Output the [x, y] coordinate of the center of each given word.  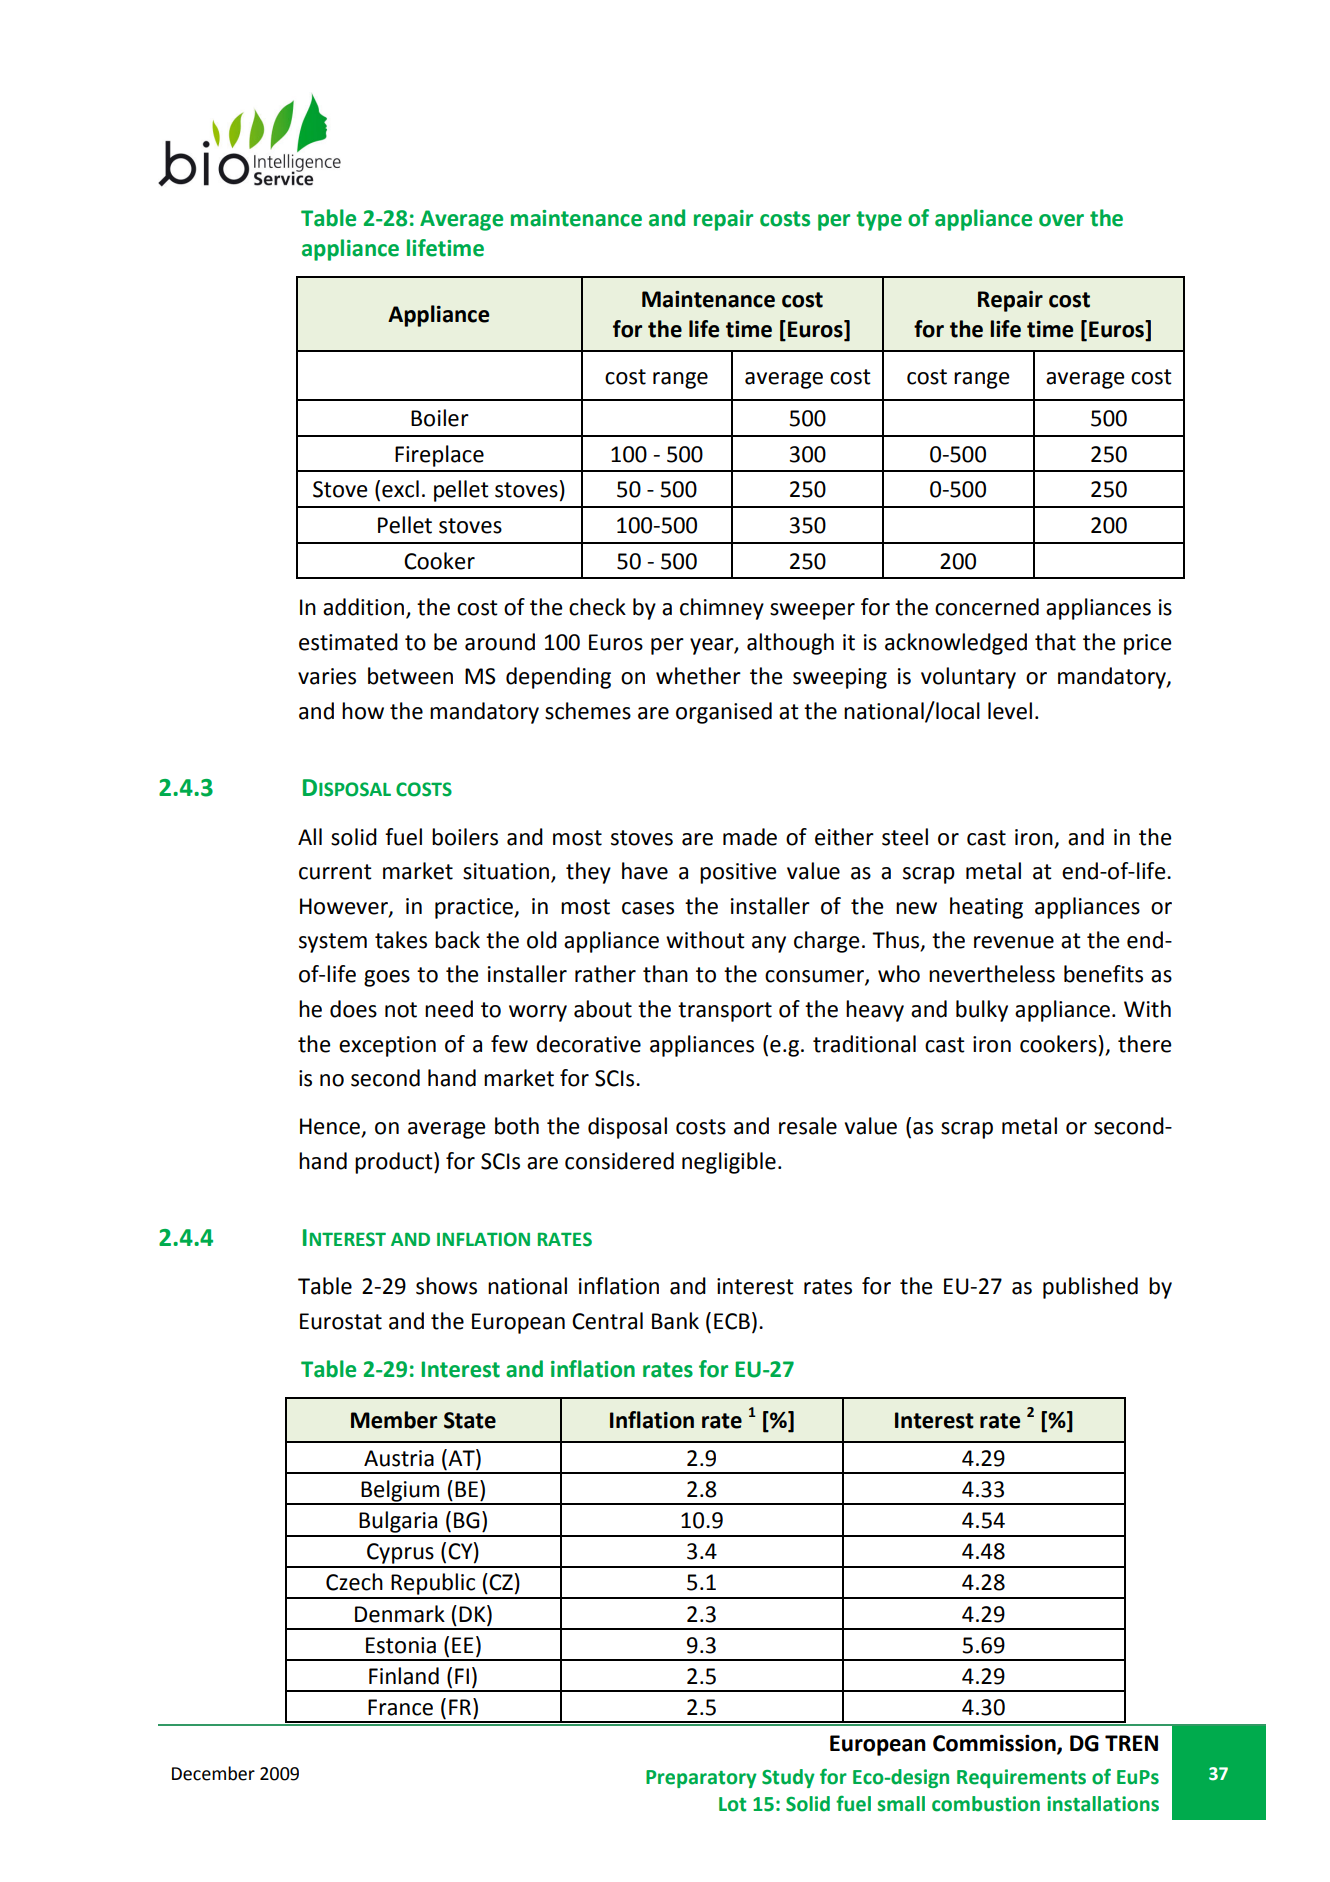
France [400, 1707]
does [353, 1009]
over [1061, 220]
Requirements [1021, 1778]
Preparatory [701, 1779]
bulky [982, 1011]
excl [400, 489]
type [879, 221]
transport [725, 1012]
